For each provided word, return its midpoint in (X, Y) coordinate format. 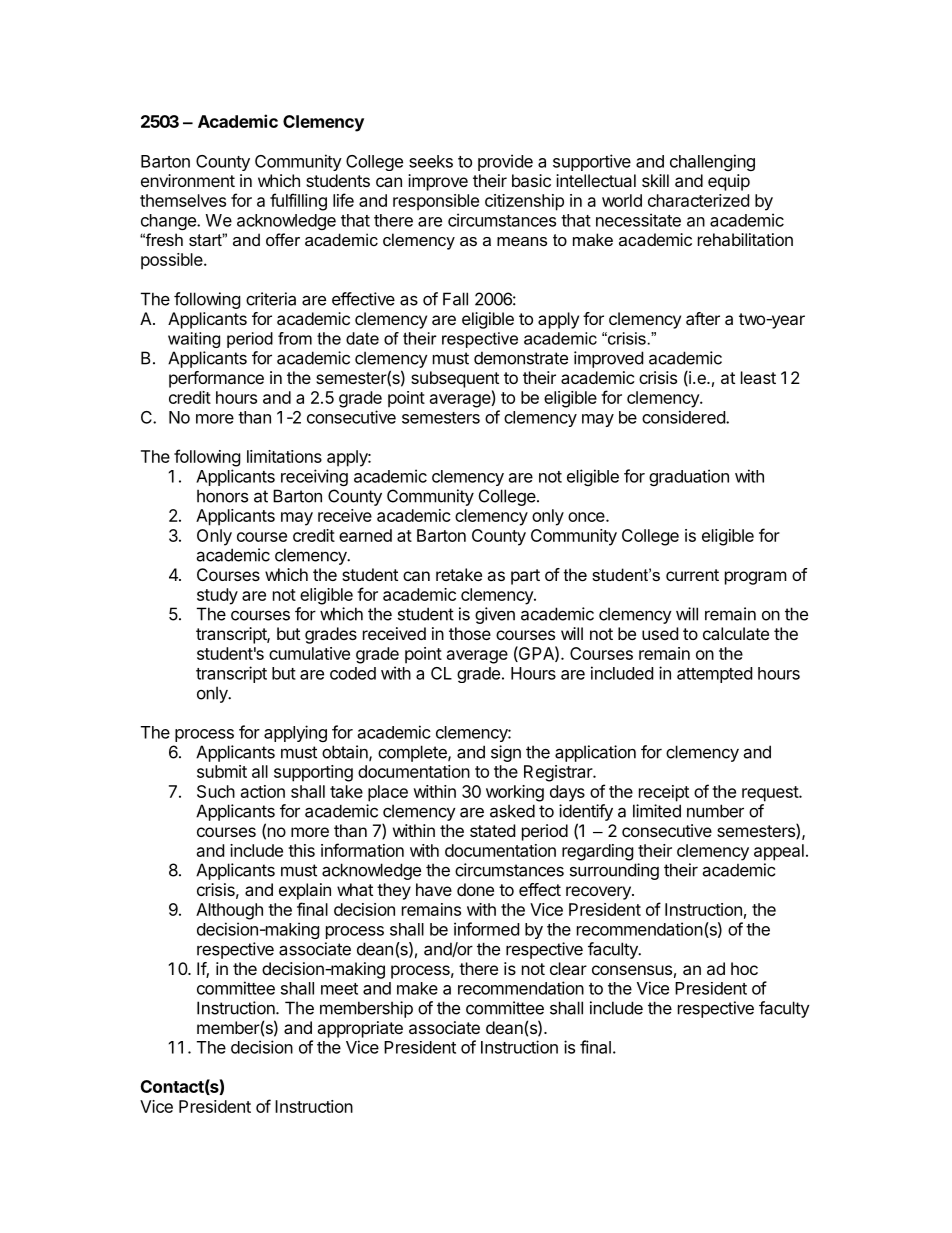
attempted (714, 675)
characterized (698, 200)
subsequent (455, 379)
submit (222, 771)
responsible (436, 202)
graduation (689, 477)
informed (486, 929)
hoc (744, 968)
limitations (284, 456)
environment (188, 180)
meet (339, 989)
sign (506, 753)
